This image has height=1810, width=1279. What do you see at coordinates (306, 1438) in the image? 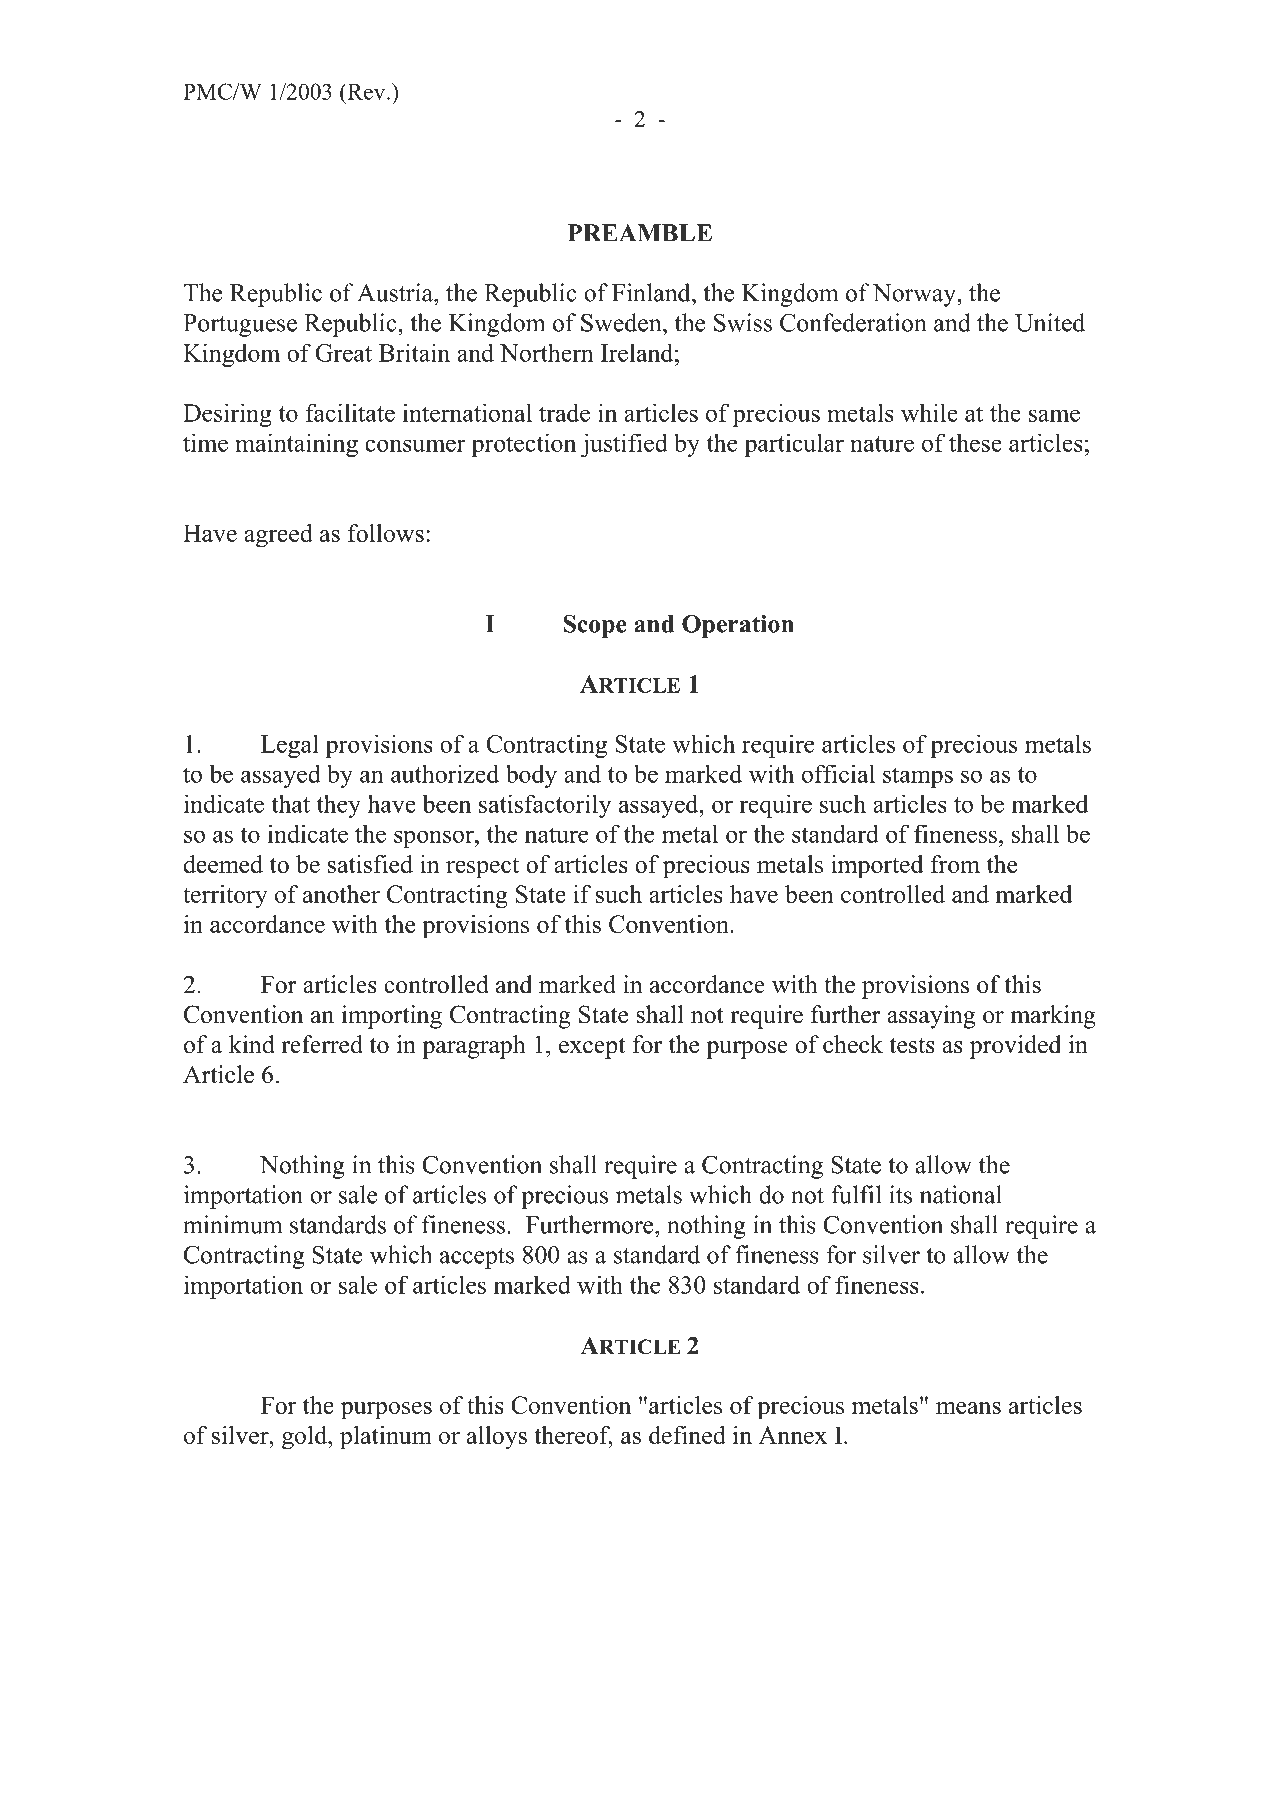
I see `gold` at bounding box center [306, 1438].
